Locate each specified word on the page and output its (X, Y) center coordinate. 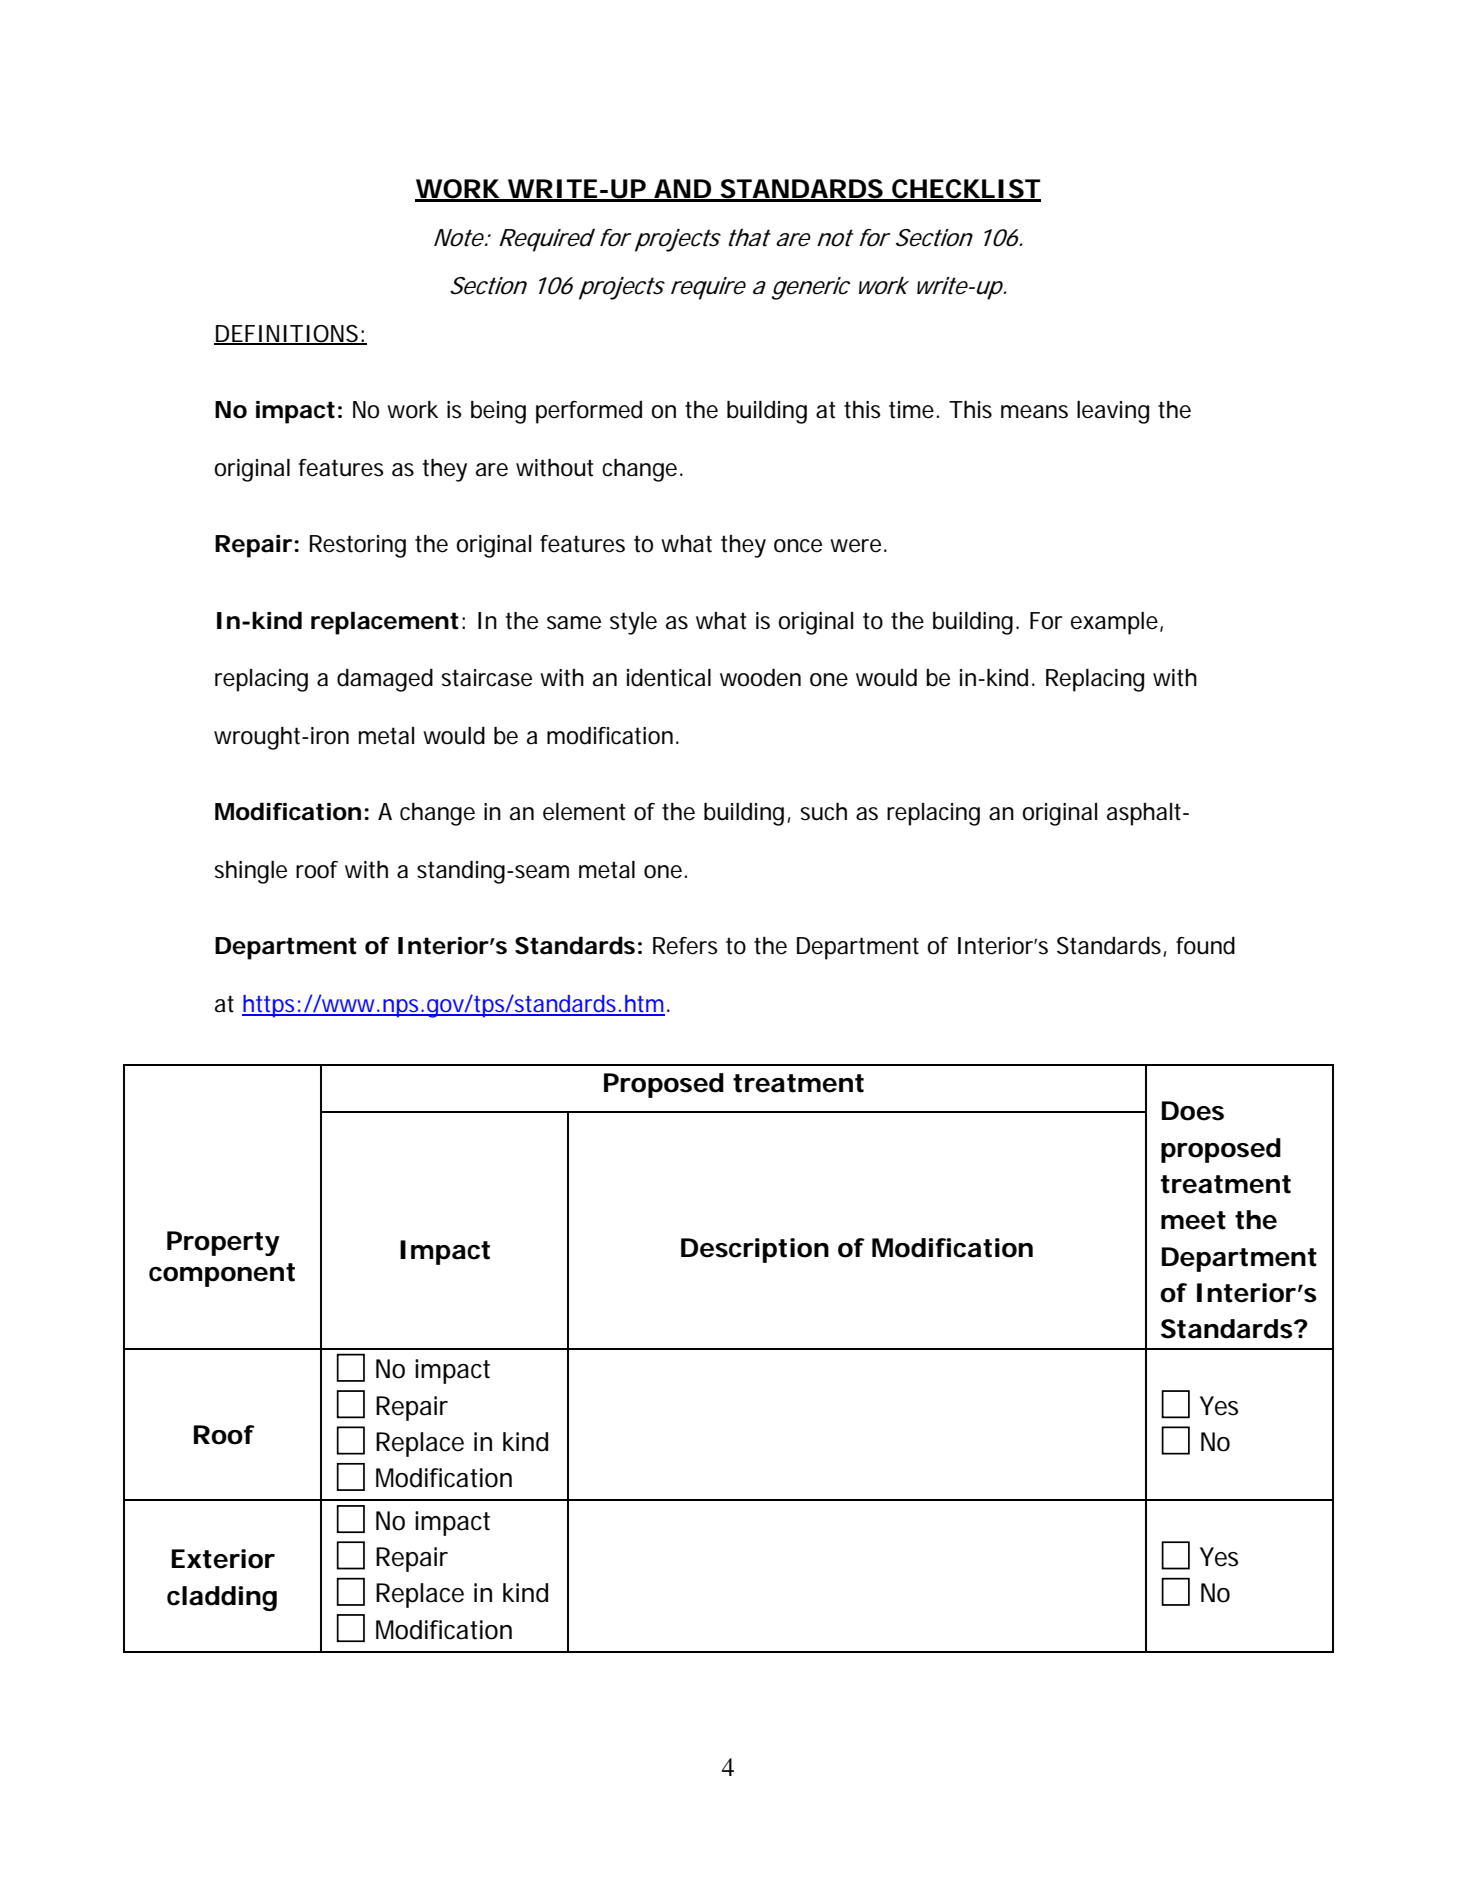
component (222, 1275)
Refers (685, 946)
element (584, 812)
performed (589, 412)
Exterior (223, 1559)
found (1205, 946)
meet (1193, 1220)
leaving (1113, 412)
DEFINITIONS (286, 334)
